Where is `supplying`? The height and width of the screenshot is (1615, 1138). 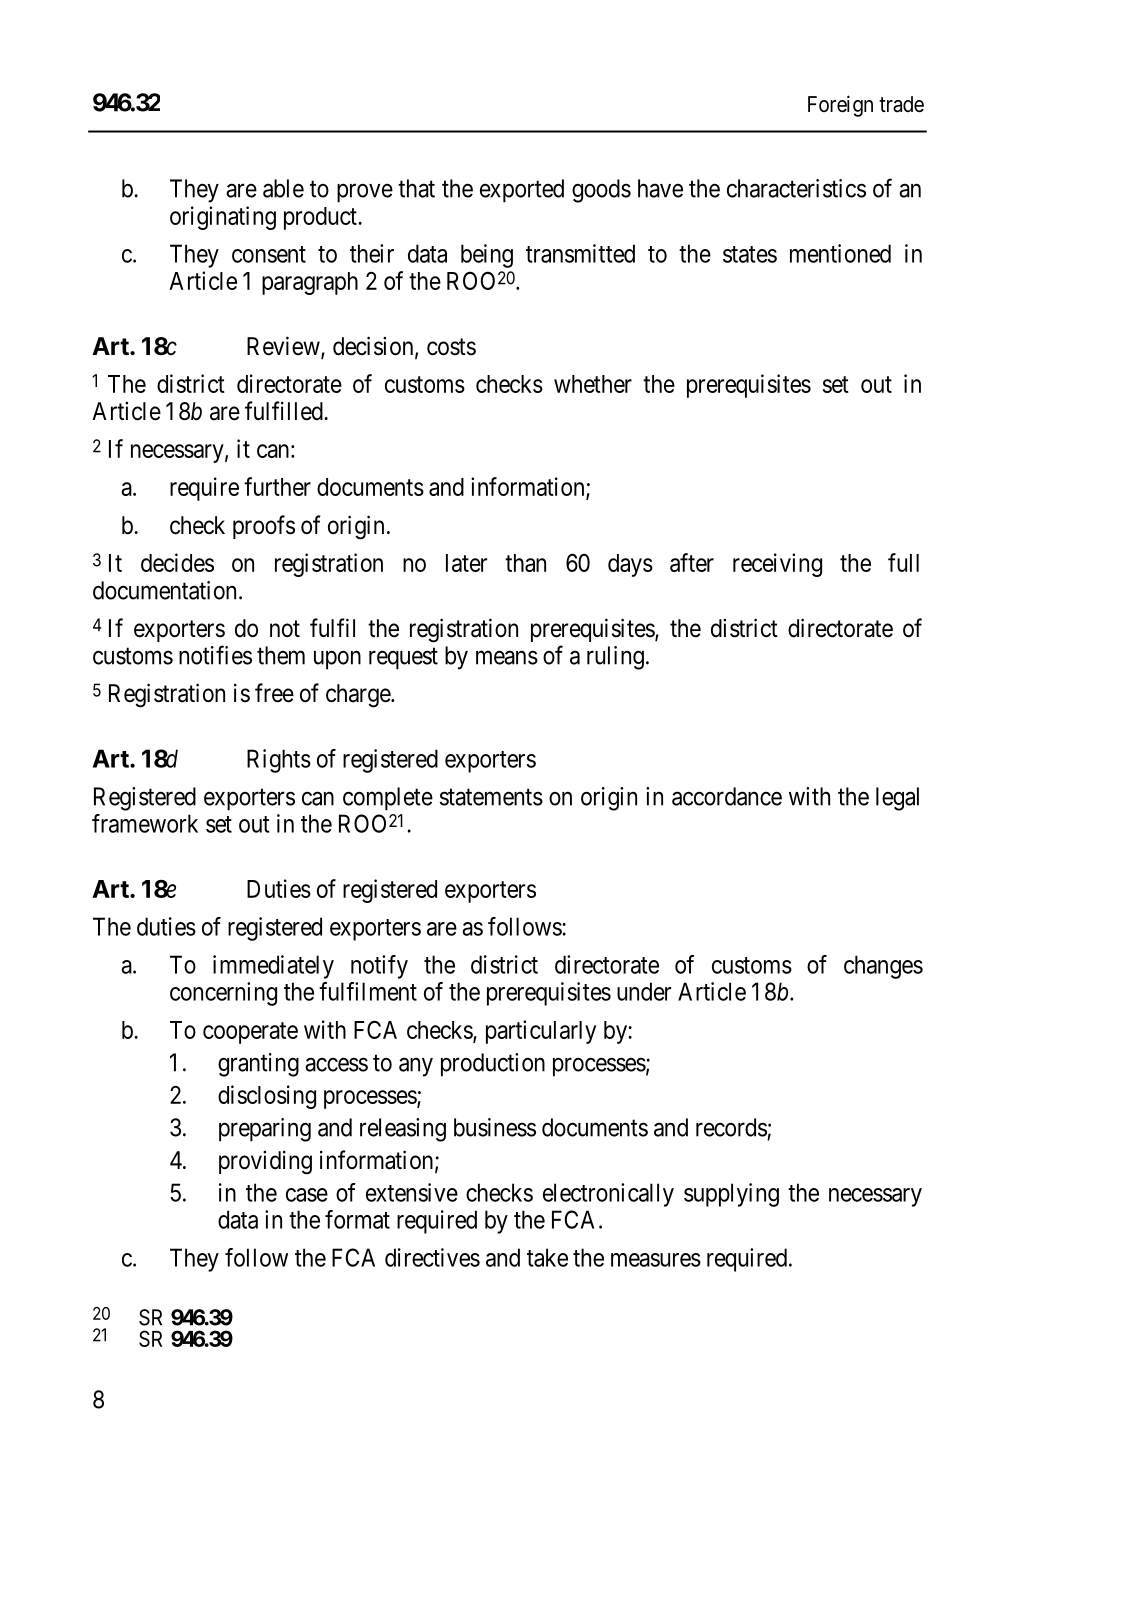 supplying is located at coordinates (731, 1195).
